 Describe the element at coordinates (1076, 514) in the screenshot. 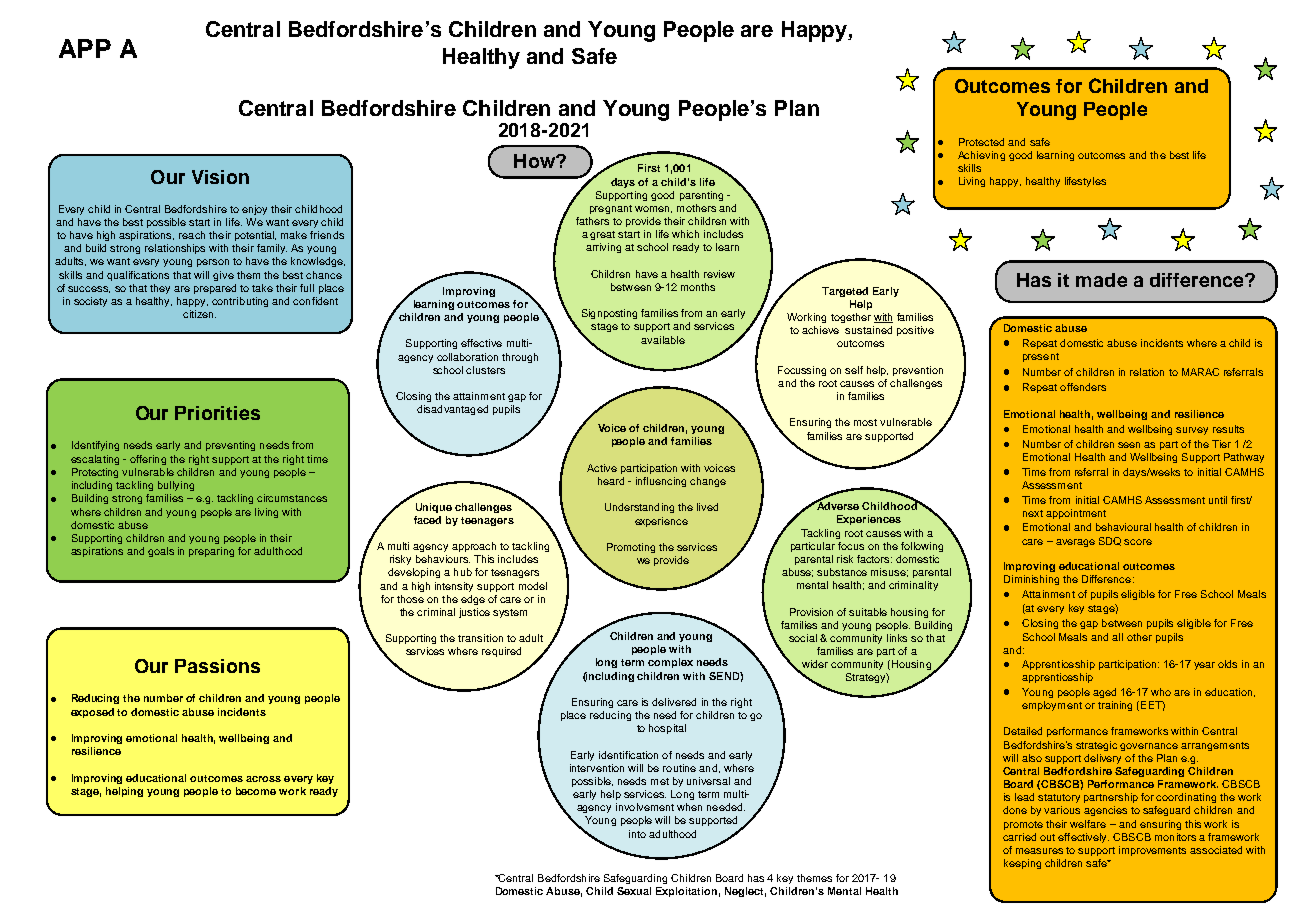

I see `appointment` at that location.
